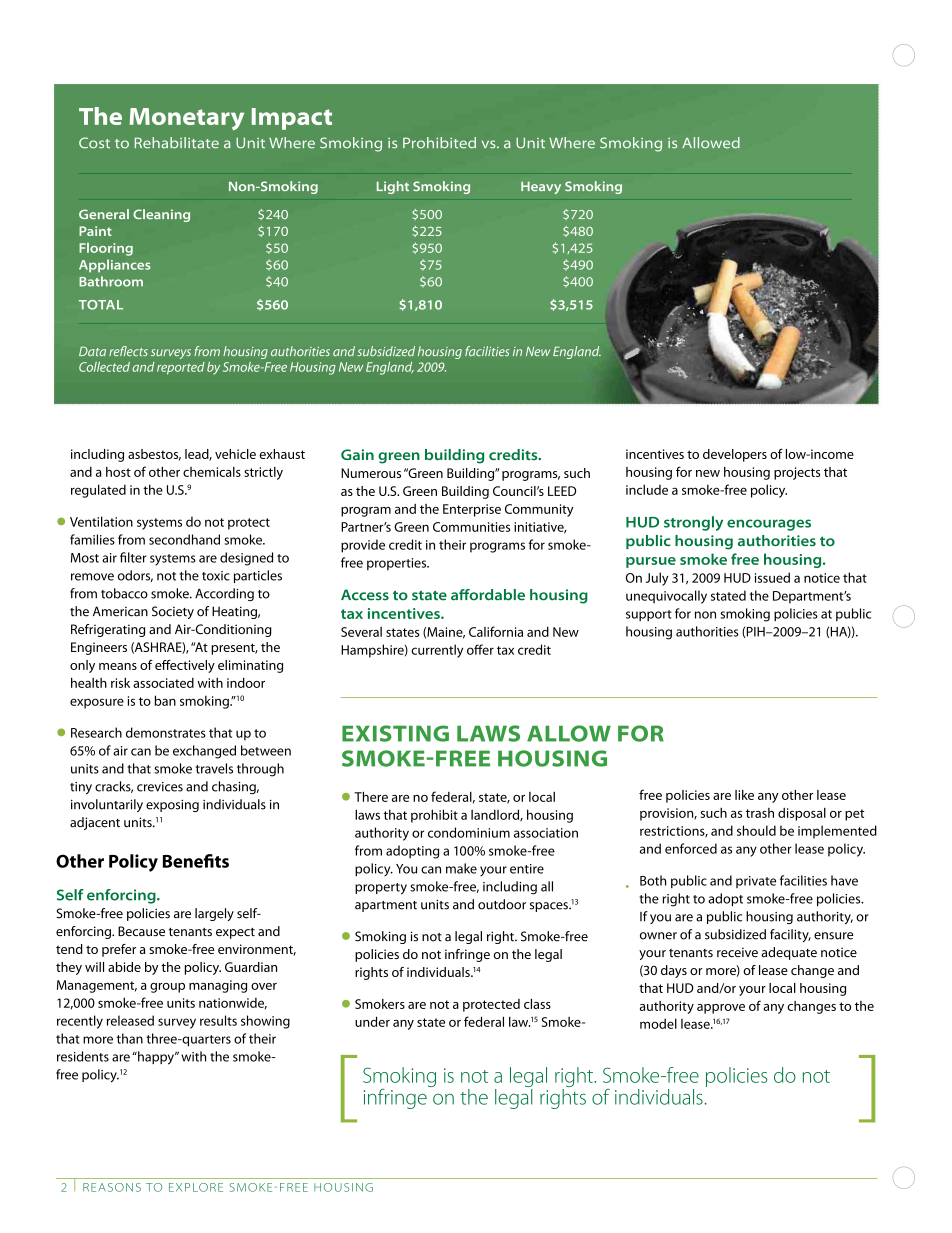  I want to click on Enterprise, so click(472, 510).
